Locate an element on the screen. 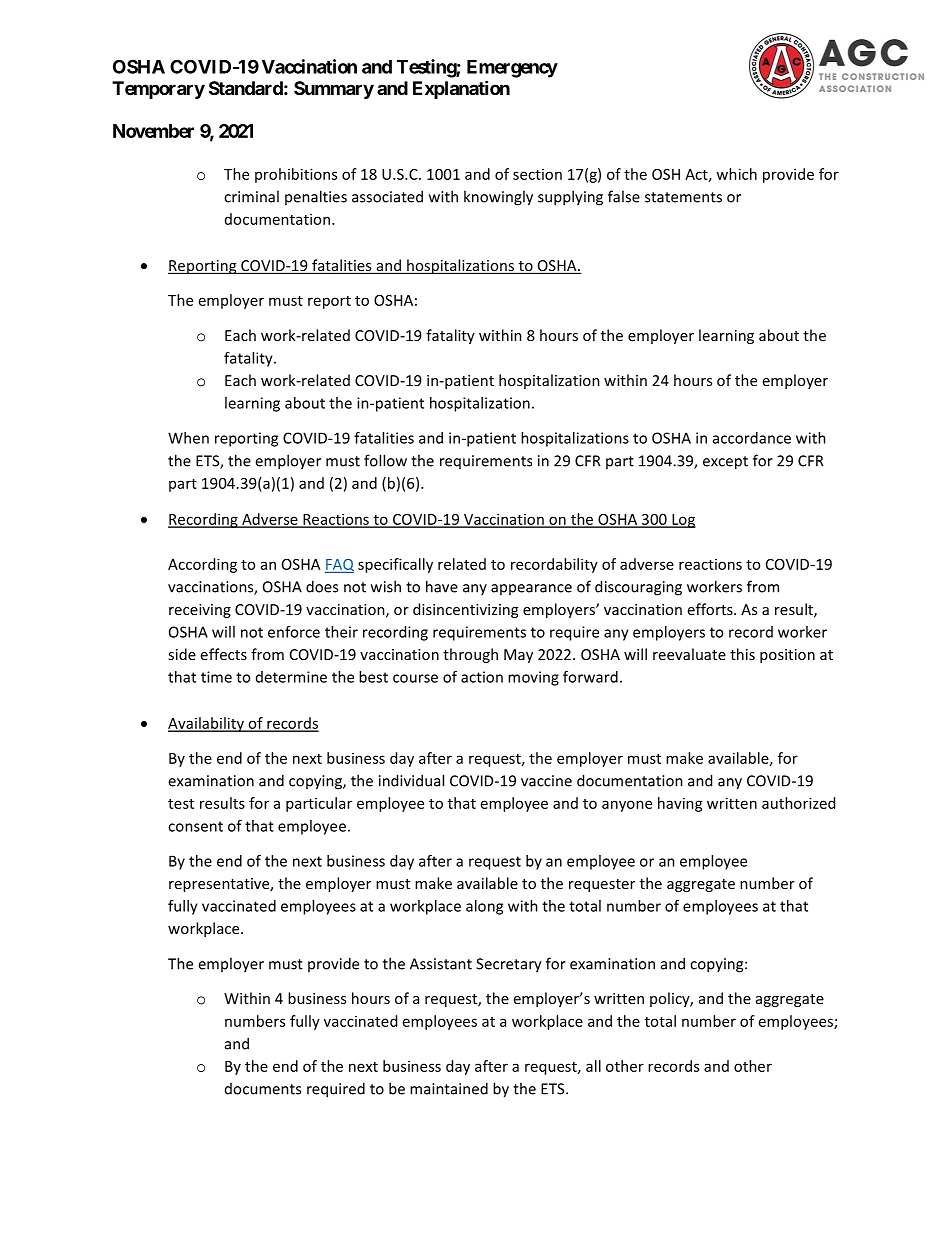  Temporary is located at coordinates (158, 90).
